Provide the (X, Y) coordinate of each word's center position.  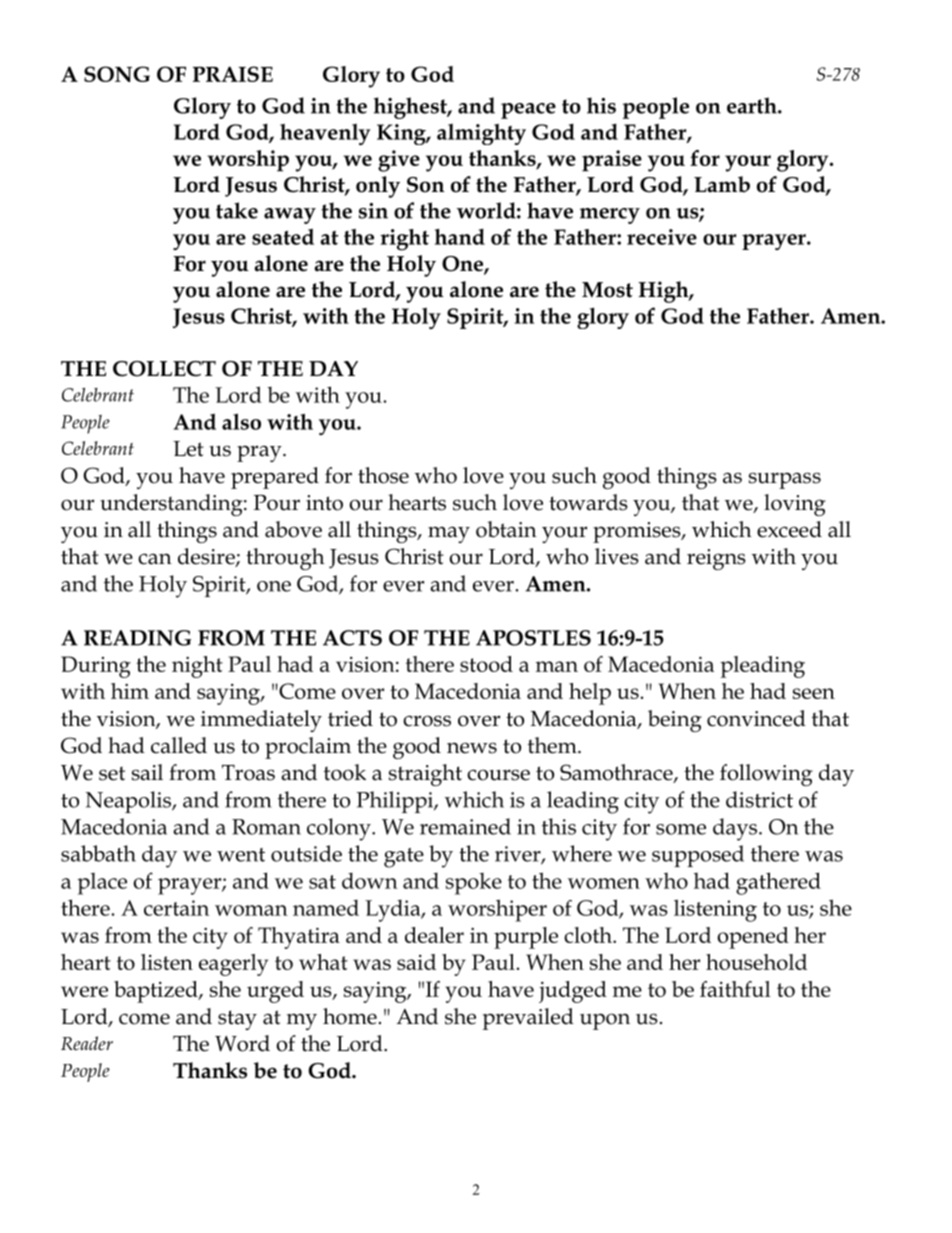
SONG (117, 74)
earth (753, 105)
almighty (481, 134)
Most (607, 290)
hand (460, 236)
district (759, 799)
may (449, 534)
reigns (716, 559)
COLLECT (164, 369)
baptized (157, 992)
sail (147, 772)
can (155, 559)
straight (425, 775)
